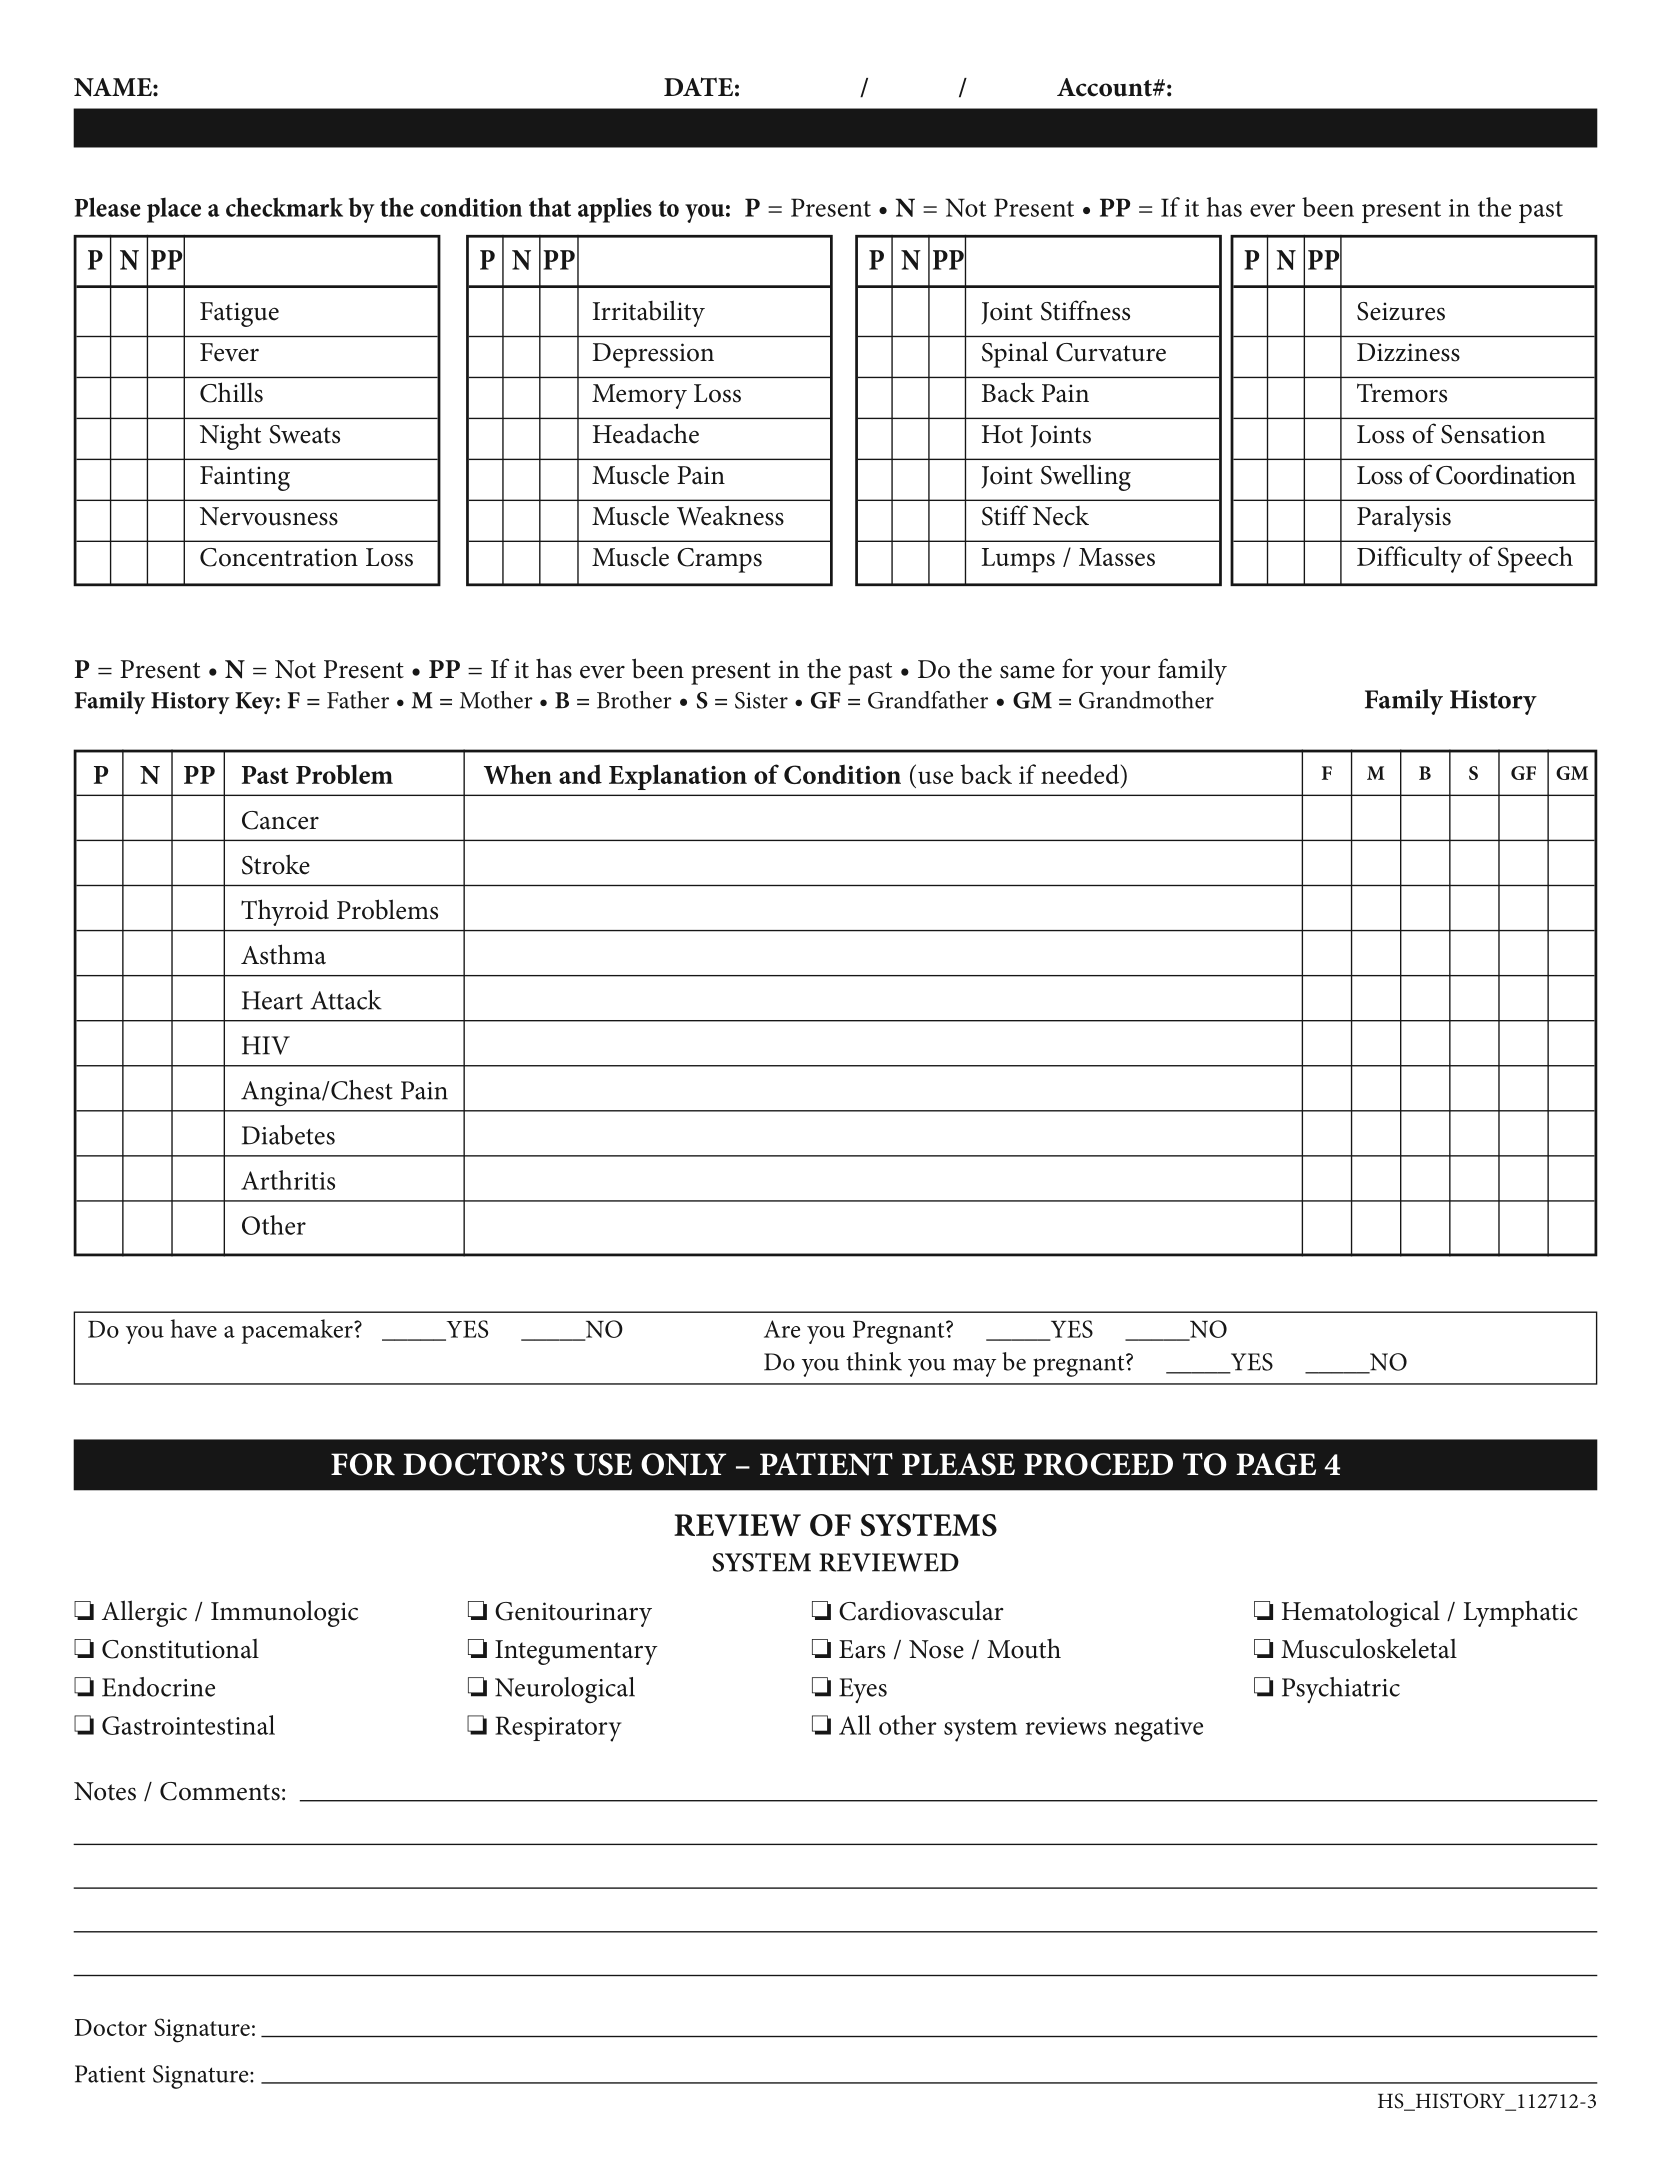 The height and width of the image is (2163, 1671). What do you see at coordinates (284, 207) in the image?
I see `checkmark` at bounding box center [284, 207].
